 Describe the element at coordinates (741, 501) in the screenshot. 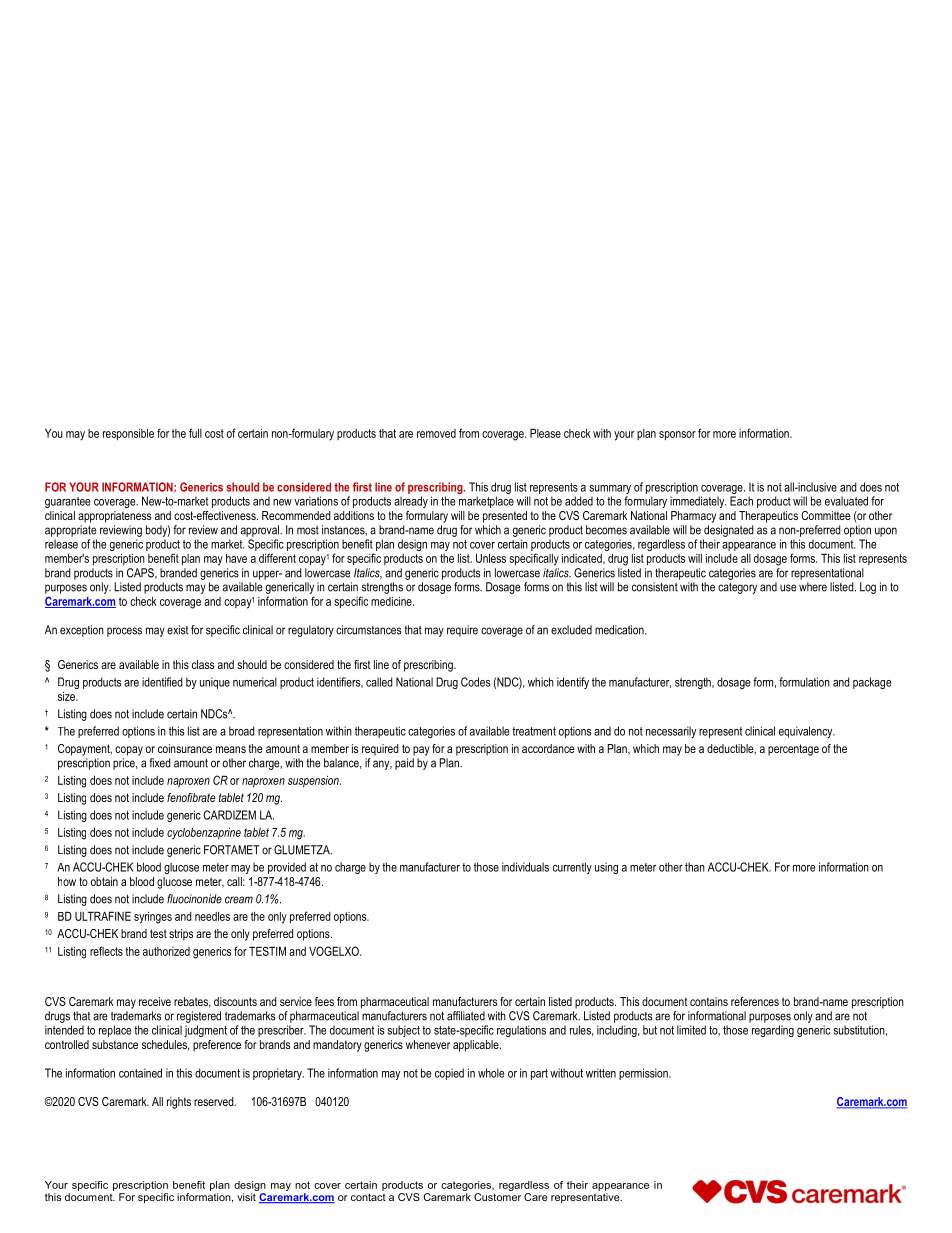

I see `Each` at that location.
